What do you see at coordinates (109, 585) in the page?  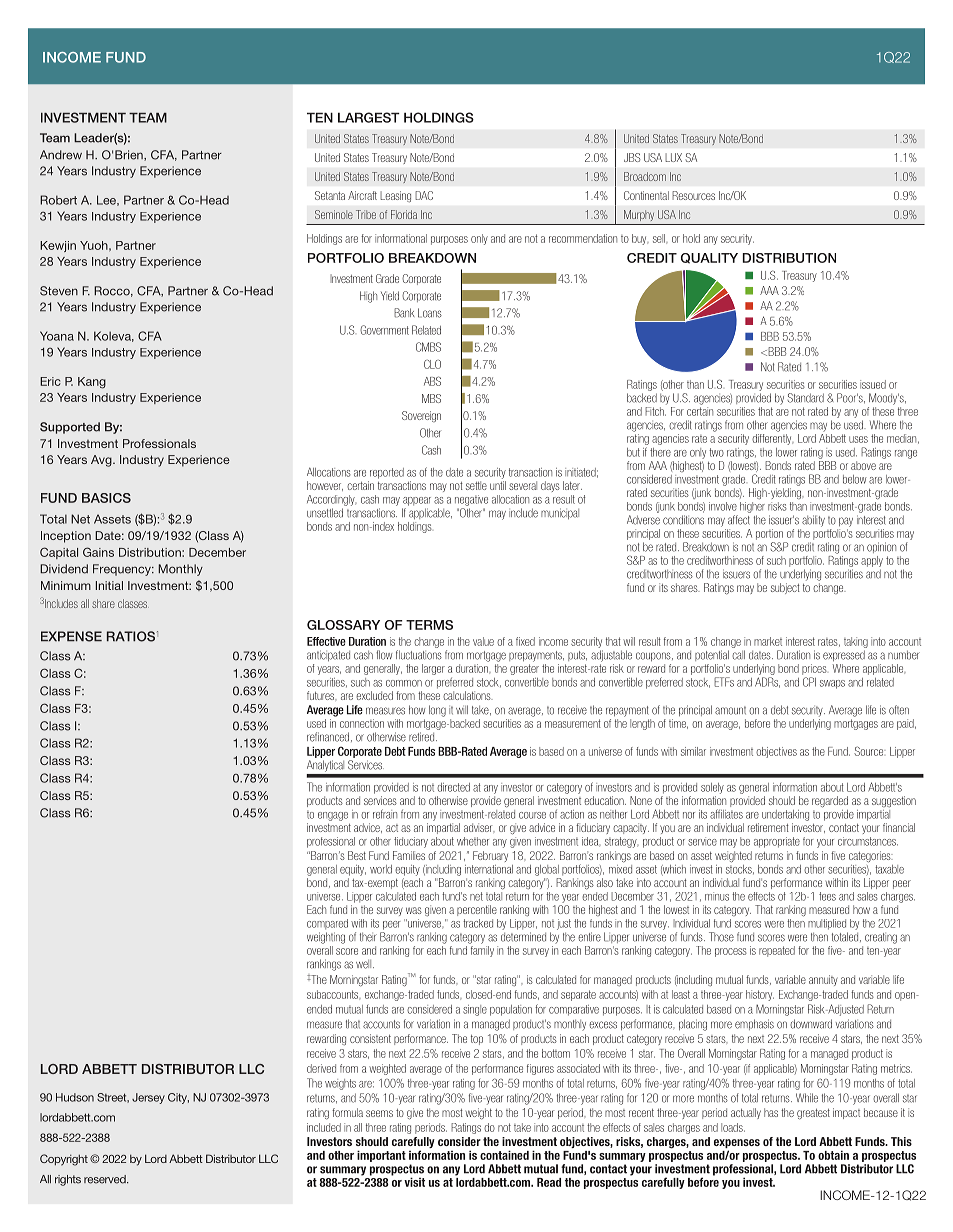 I see `Initial` at bounding box center [109, 585].
